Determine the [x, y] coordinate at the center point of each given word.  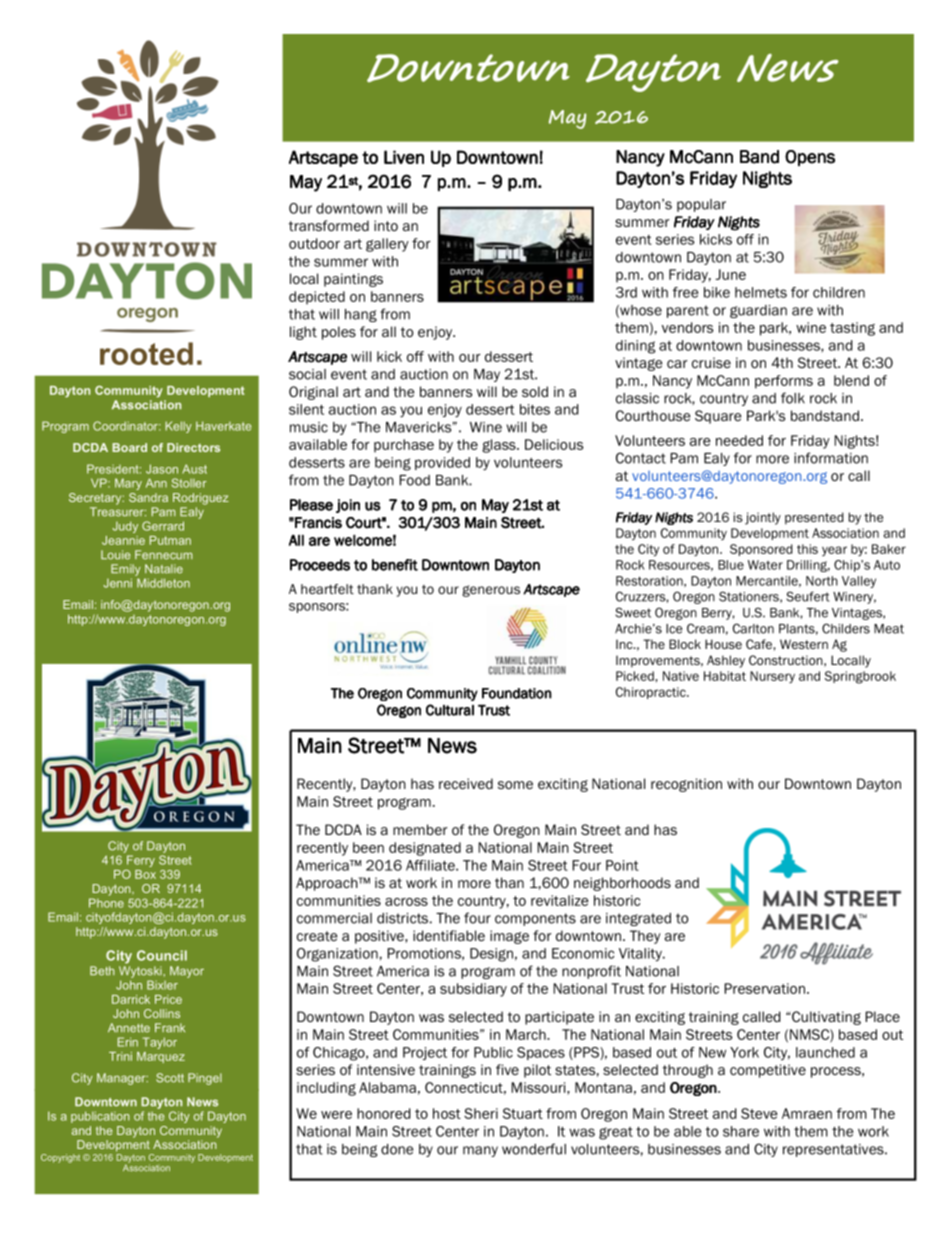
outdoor [314, 243]
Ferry [141, 861]
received [466, 783]
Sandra [148, 497]
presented [814, 518]
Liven [404, 157]
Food [414, 480]
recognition [686, 785]
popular [701, 205]
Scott [170, 1078]
